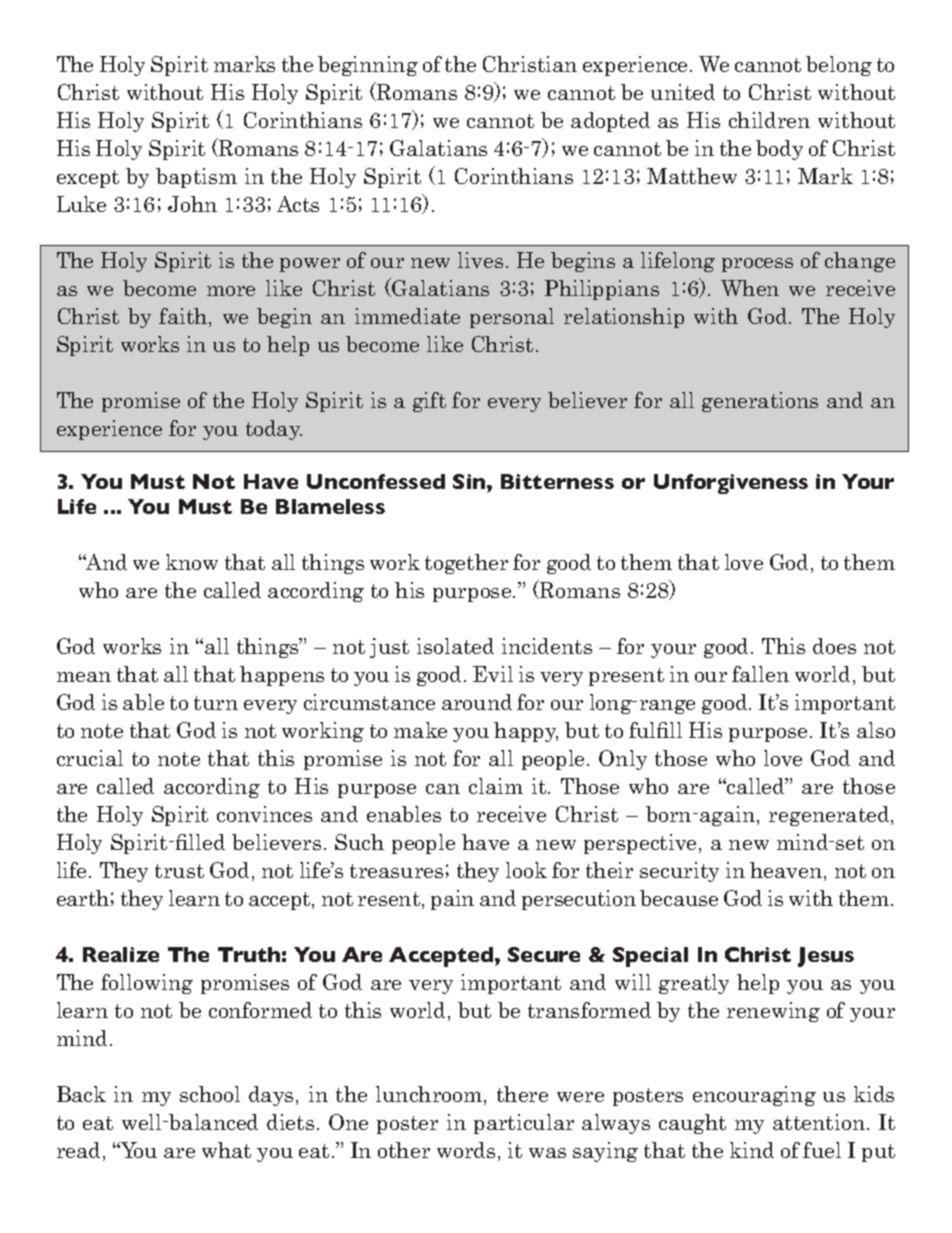  What do you see at coordinates (769, 120) in the screenshot?
I see `children` at bounding box center [769, 120].
